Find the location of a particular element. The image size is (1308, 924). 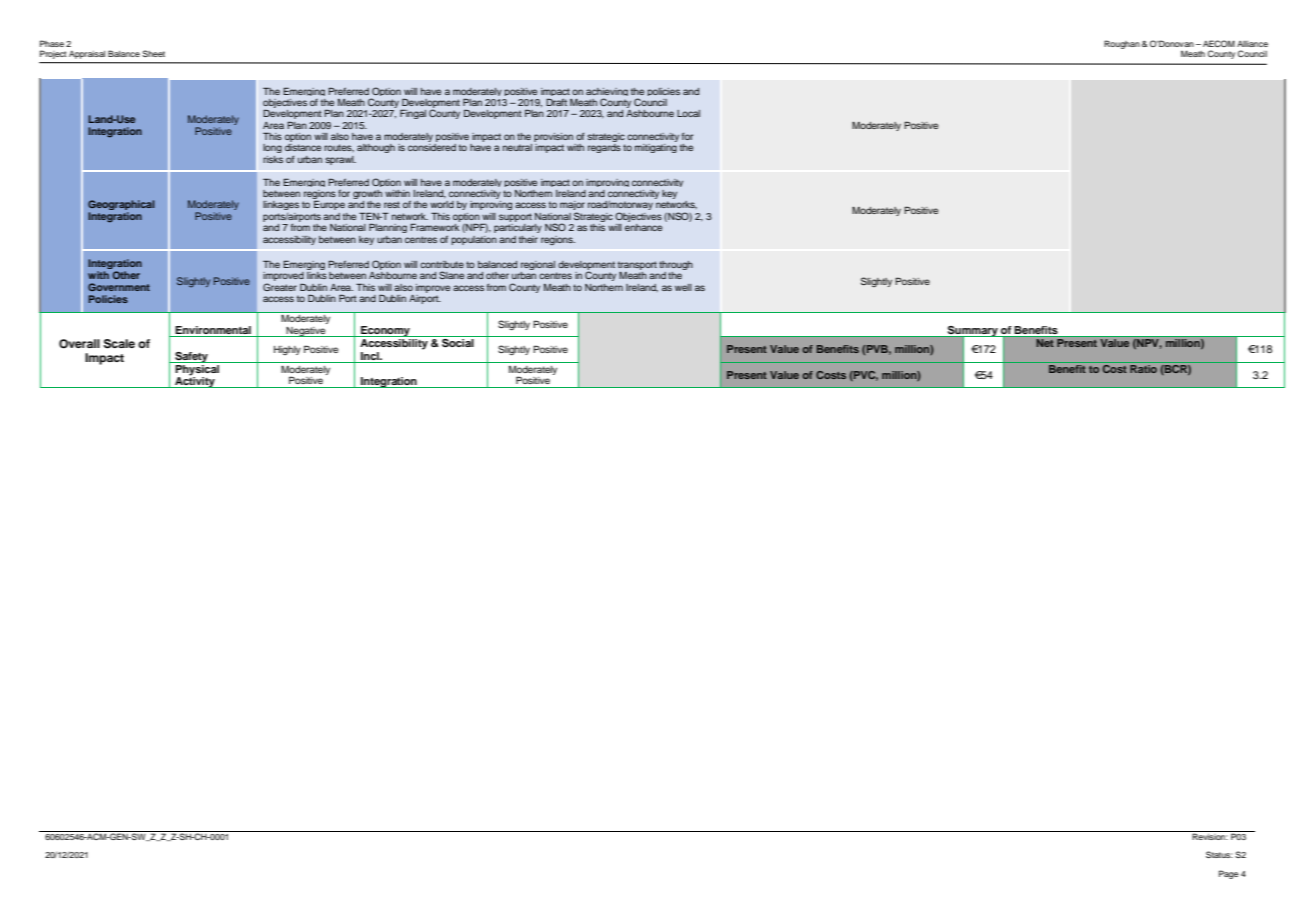

enhance is located at coordinates (643, 226).
